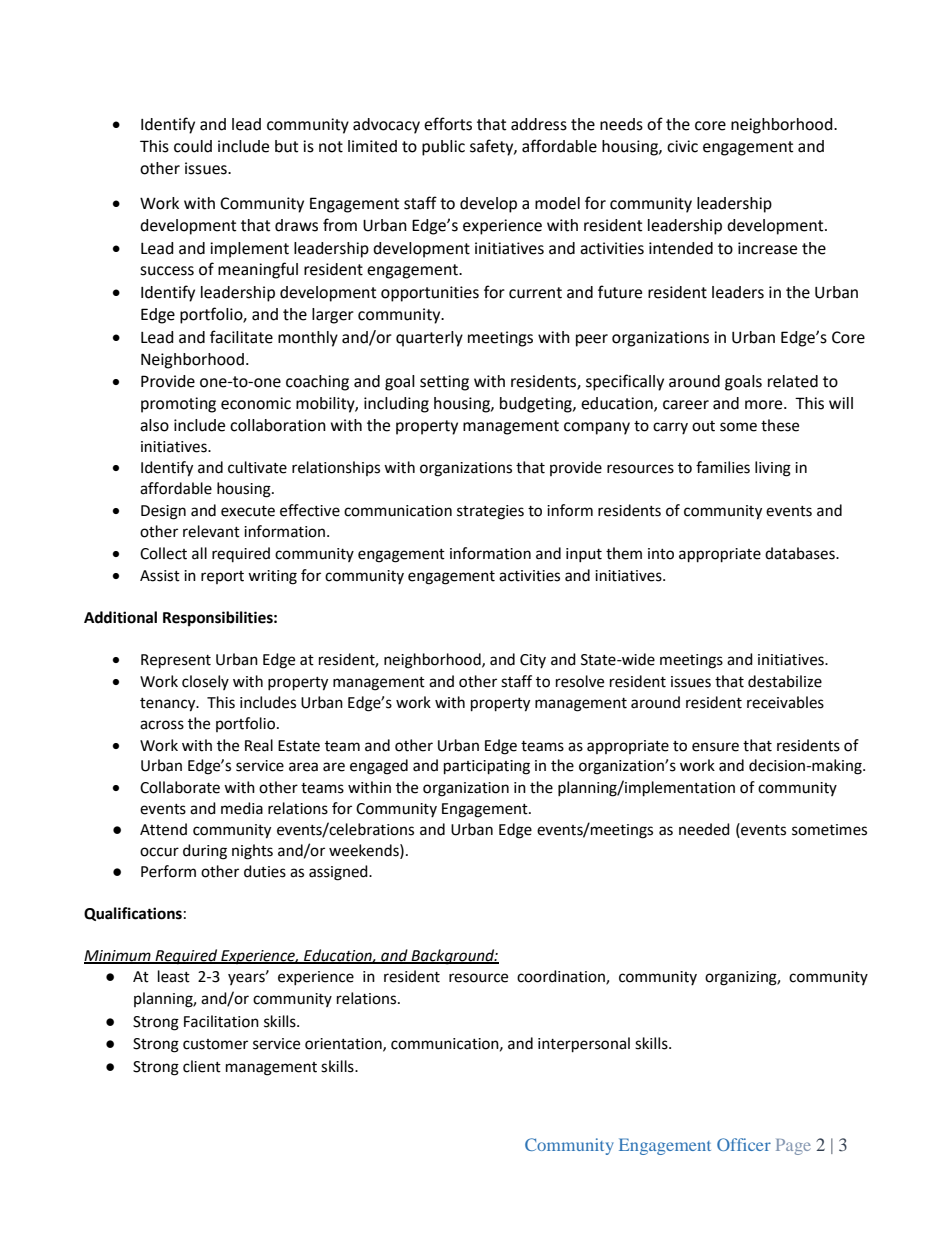 This document has height=1233, width=952. What do you see at coordinates (193, 146) in the document?
I see `could` at bounding box center [193, 146].
